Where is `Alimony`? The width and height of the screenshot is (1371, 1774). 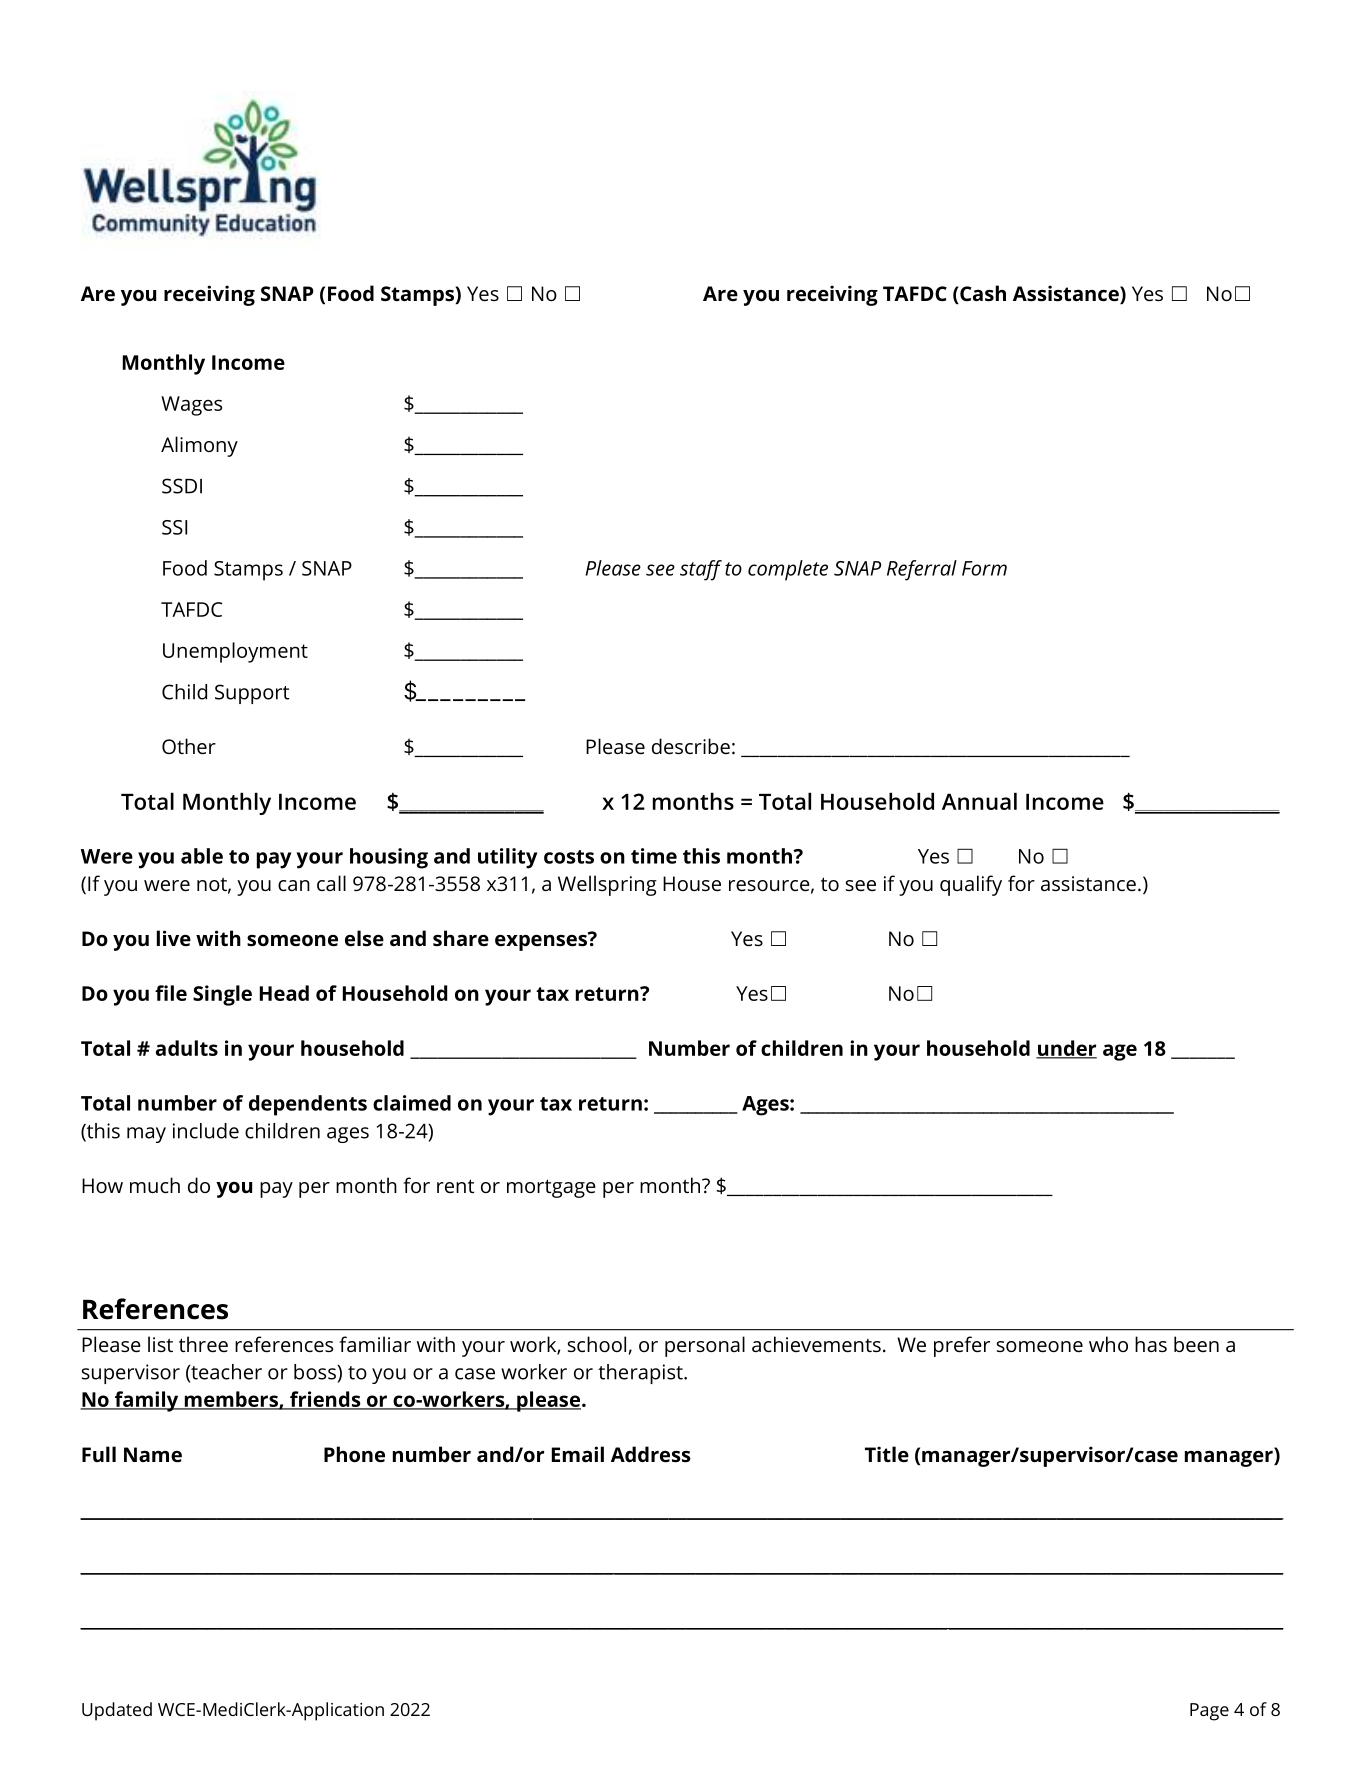
Alimony is located at coordinates (199, 446).
